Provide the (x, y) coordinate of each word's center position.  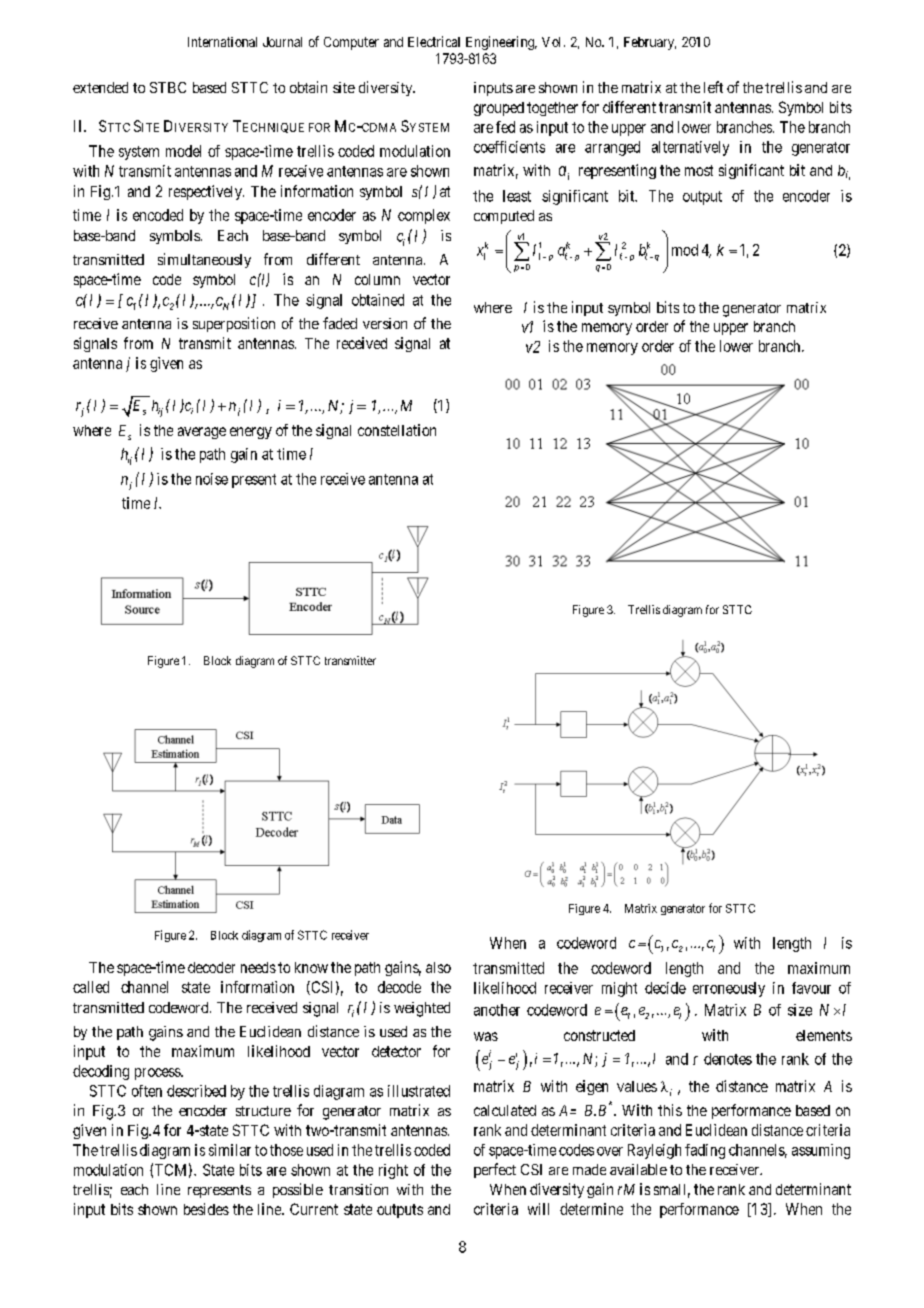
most (699, 170)
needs (258, 967)
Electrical (434, 41)
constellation (397, 430)
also (438, 967)
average (202, 433)
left (713, 87)
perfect (495, 1170)
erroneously (729, 989)
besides (206, 1209)
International (222, 42)
